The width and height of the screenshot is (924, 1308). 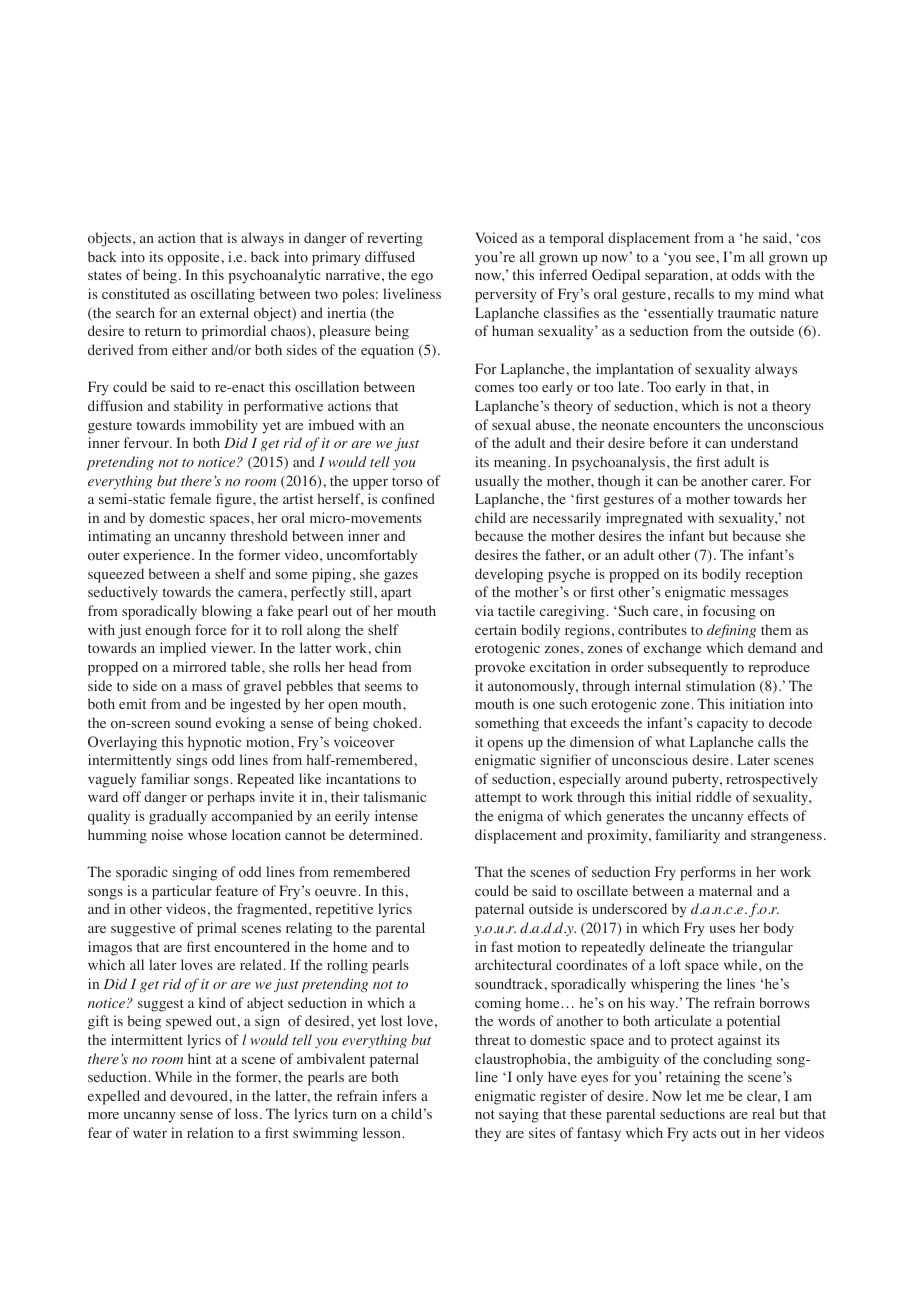 I want to click on mass, so click(x=207, y=687).
